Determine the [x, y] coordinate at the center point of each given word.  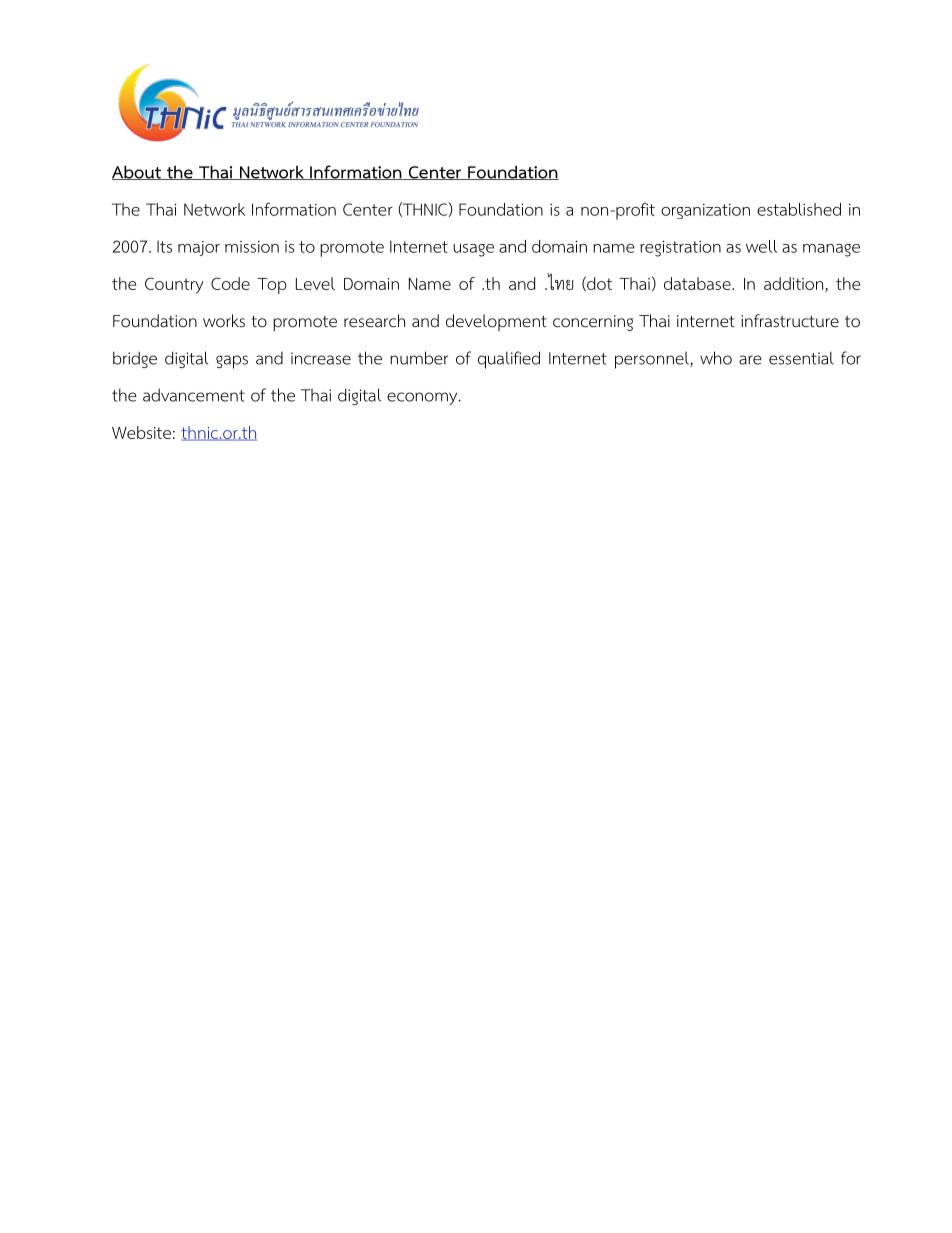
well [761, 246]
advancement [194, 395]
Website [141, 432]
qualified [509, 360]
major [199, 248]
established [799, 209]
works [224, 321]
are [750, 360]
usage [473, 250]
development [496, 322]
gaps [232, 362]
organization [705, 211]
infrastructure [790, 320]
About [137, 172]
